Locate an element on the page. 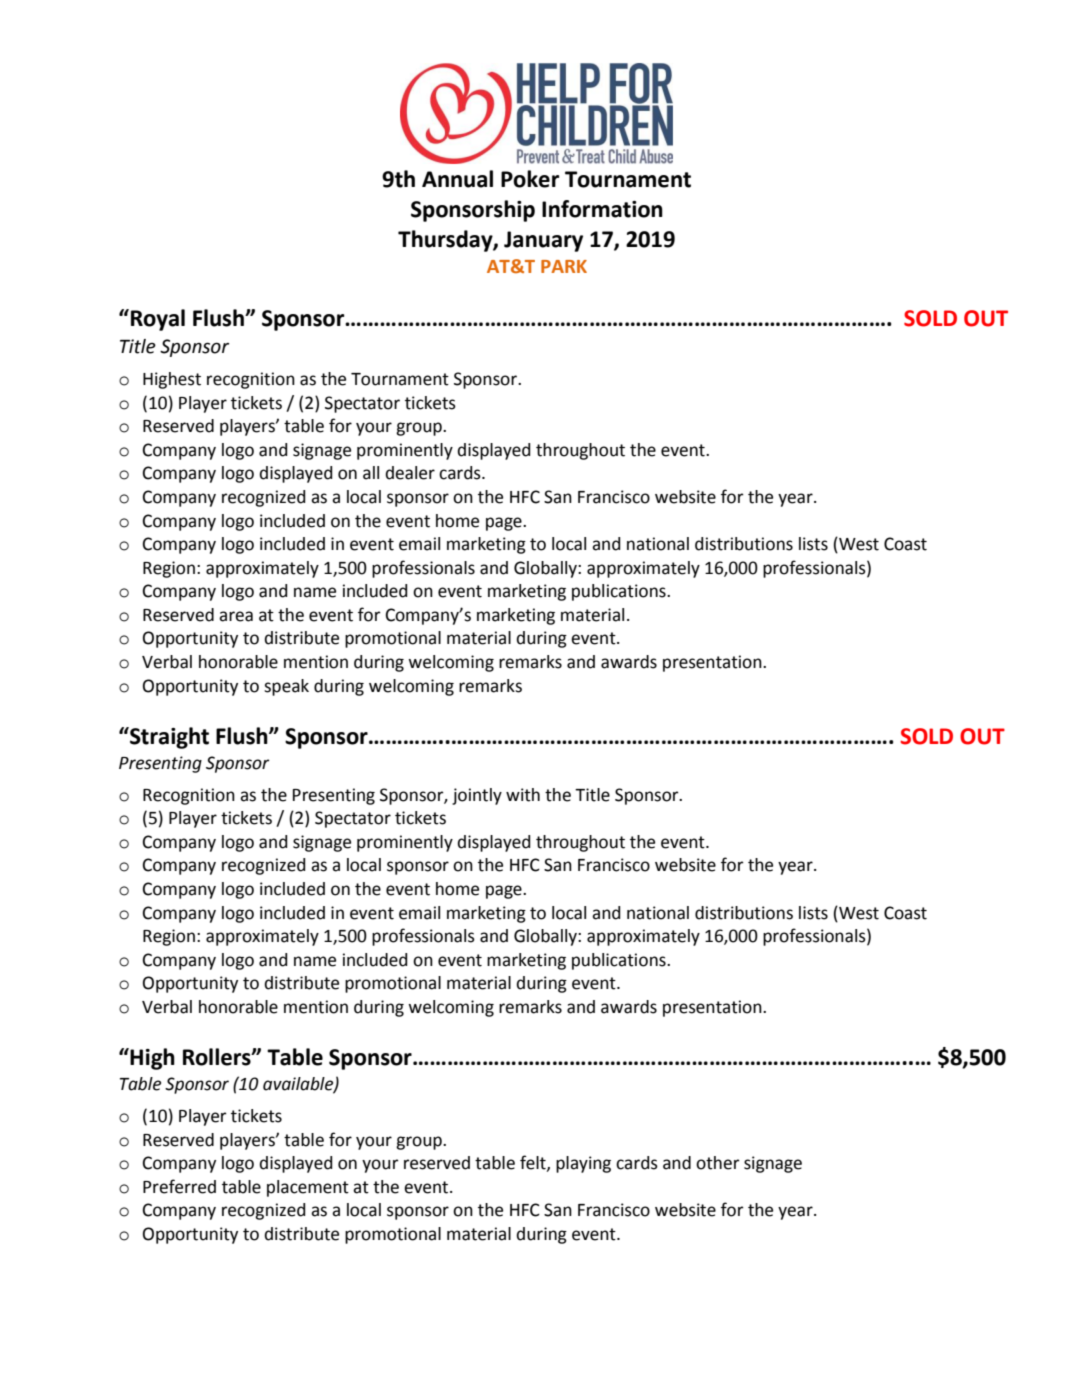 The width and height of the page is (1074, 1390). Preferred is located at coordinates (179, 1186).
